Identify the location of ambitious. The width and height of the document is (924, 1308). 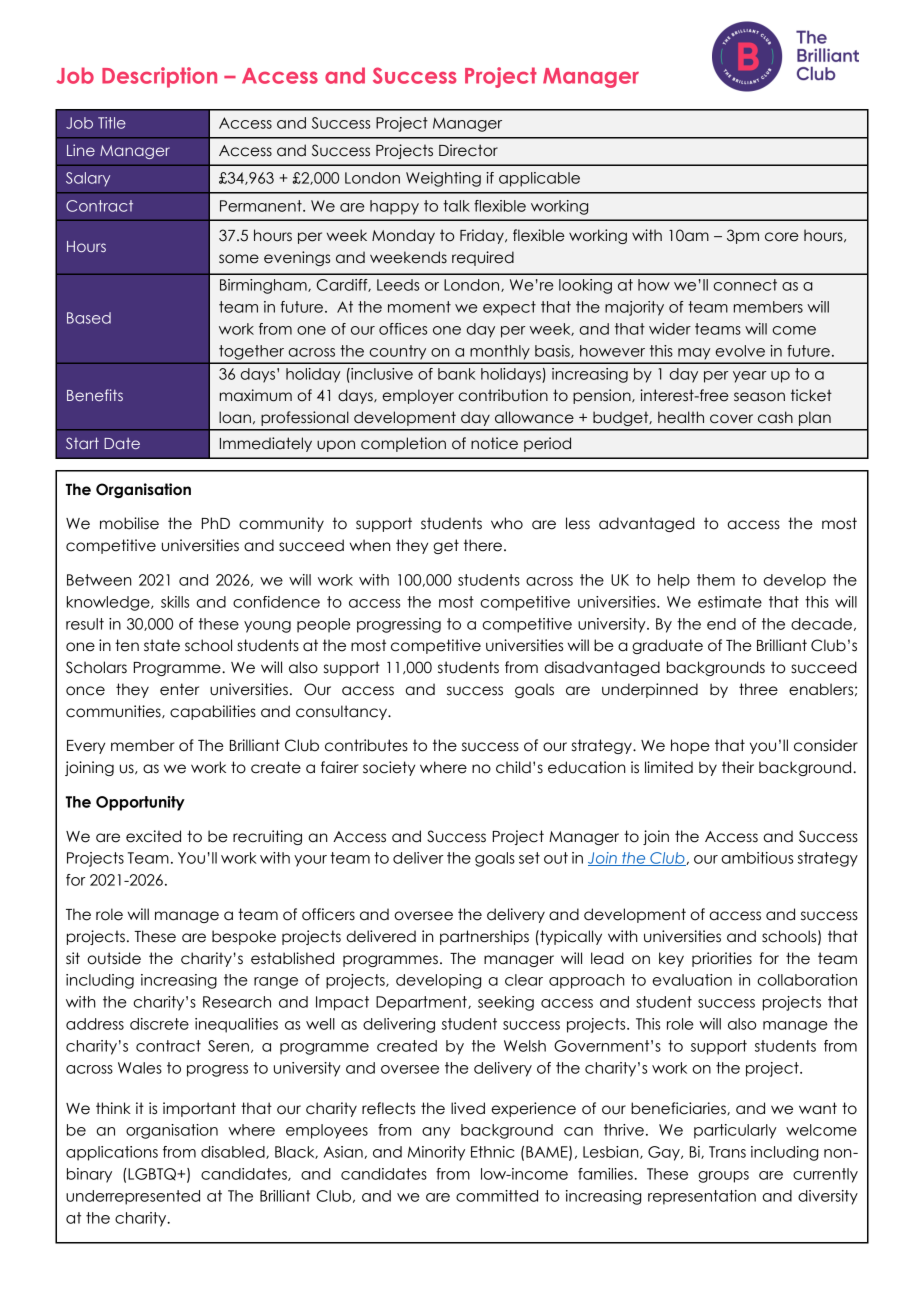
(757, 858).
